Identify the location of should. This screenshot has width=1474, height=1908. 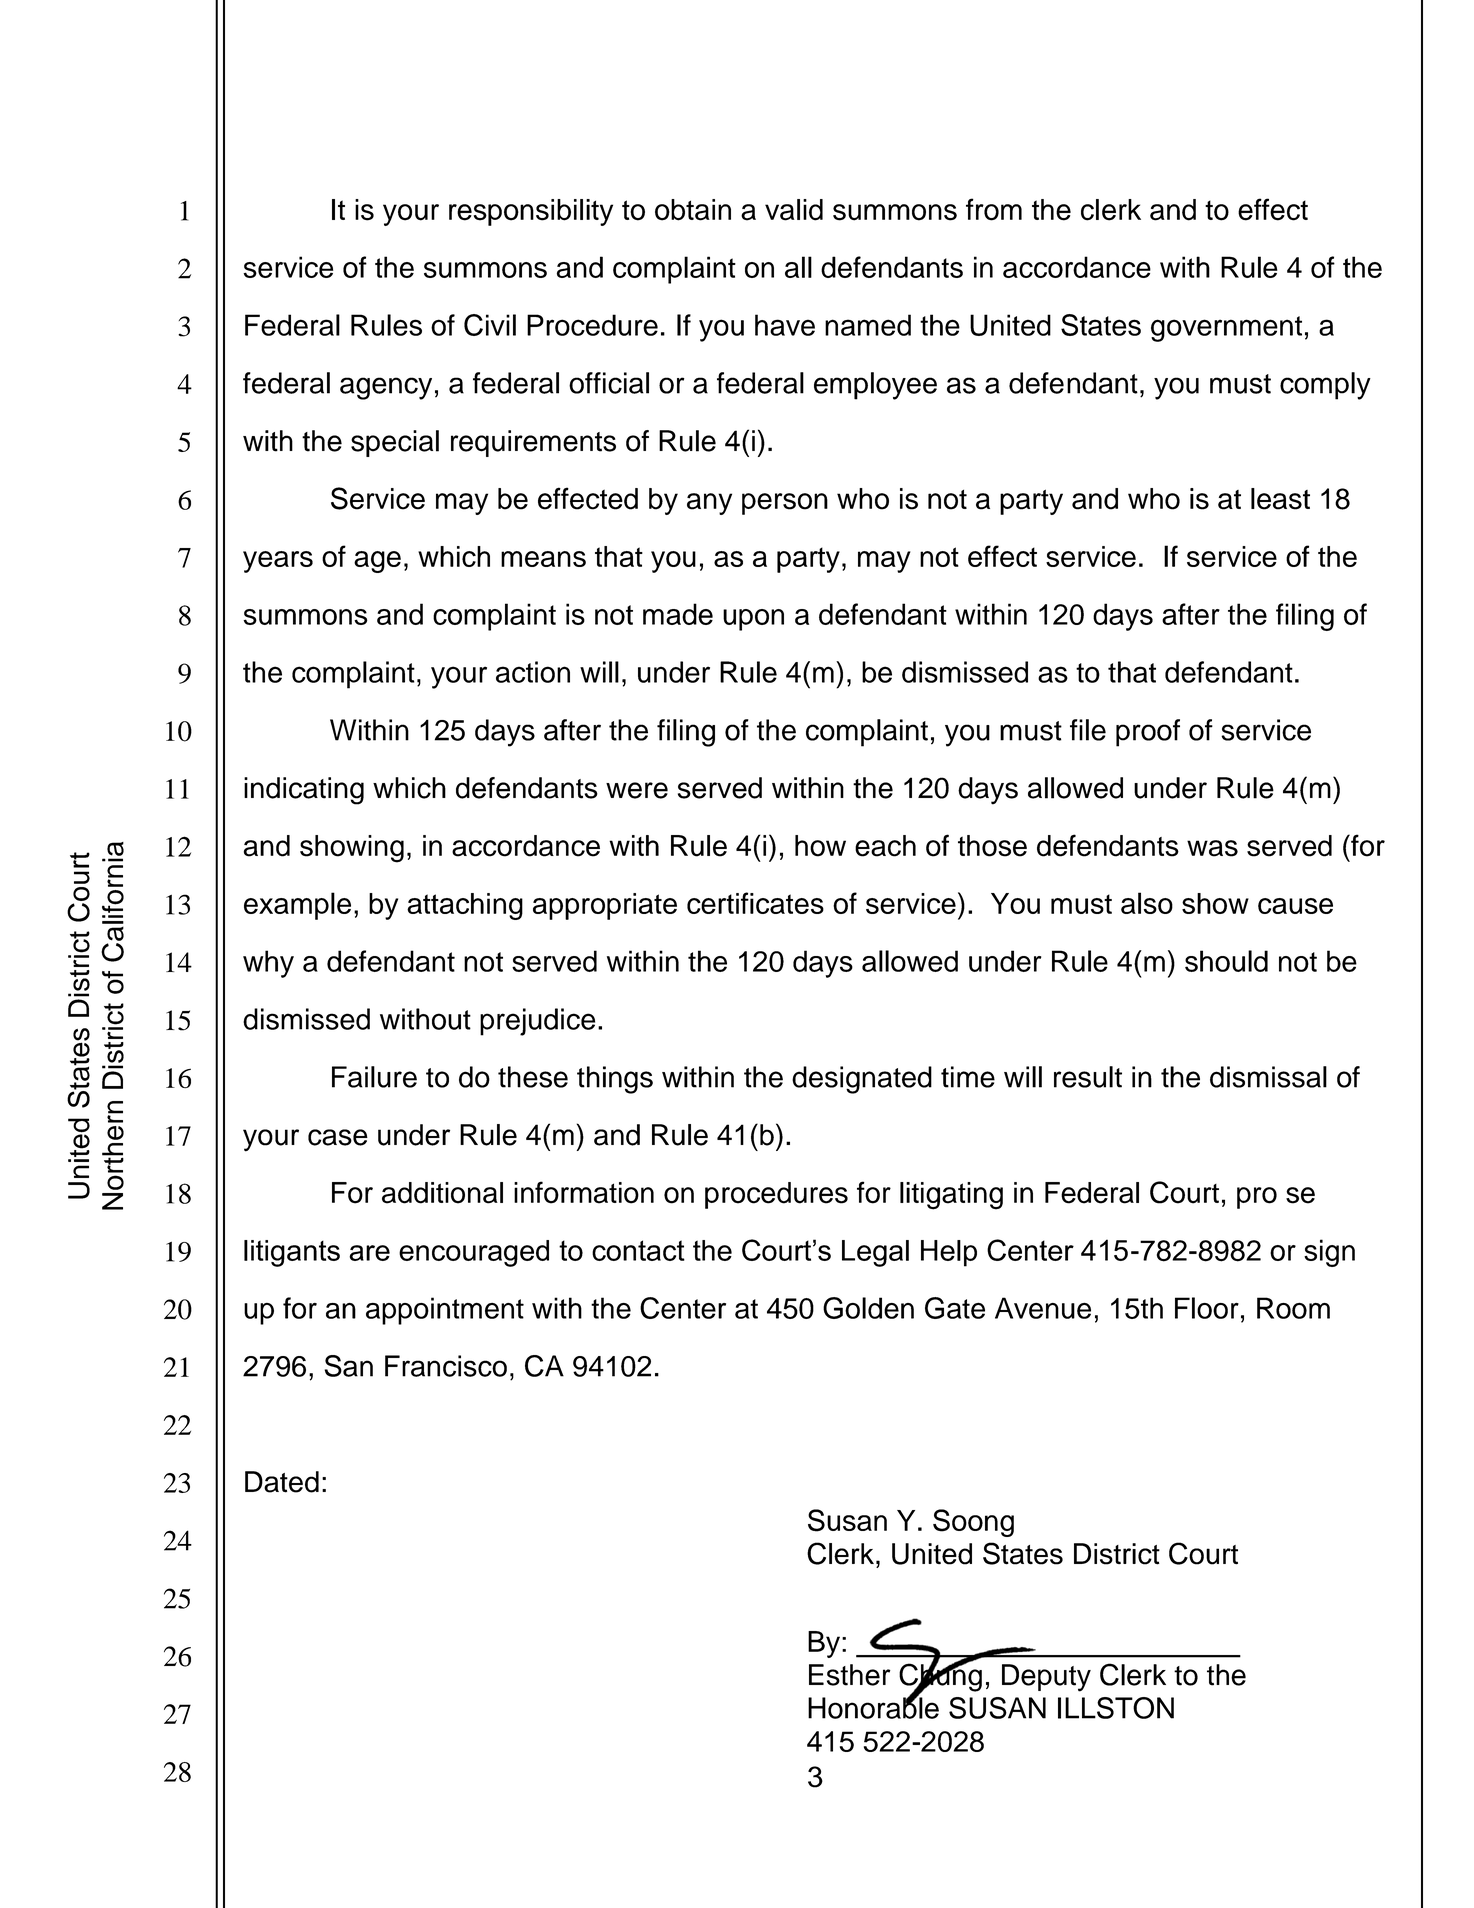
(1226, 961).
